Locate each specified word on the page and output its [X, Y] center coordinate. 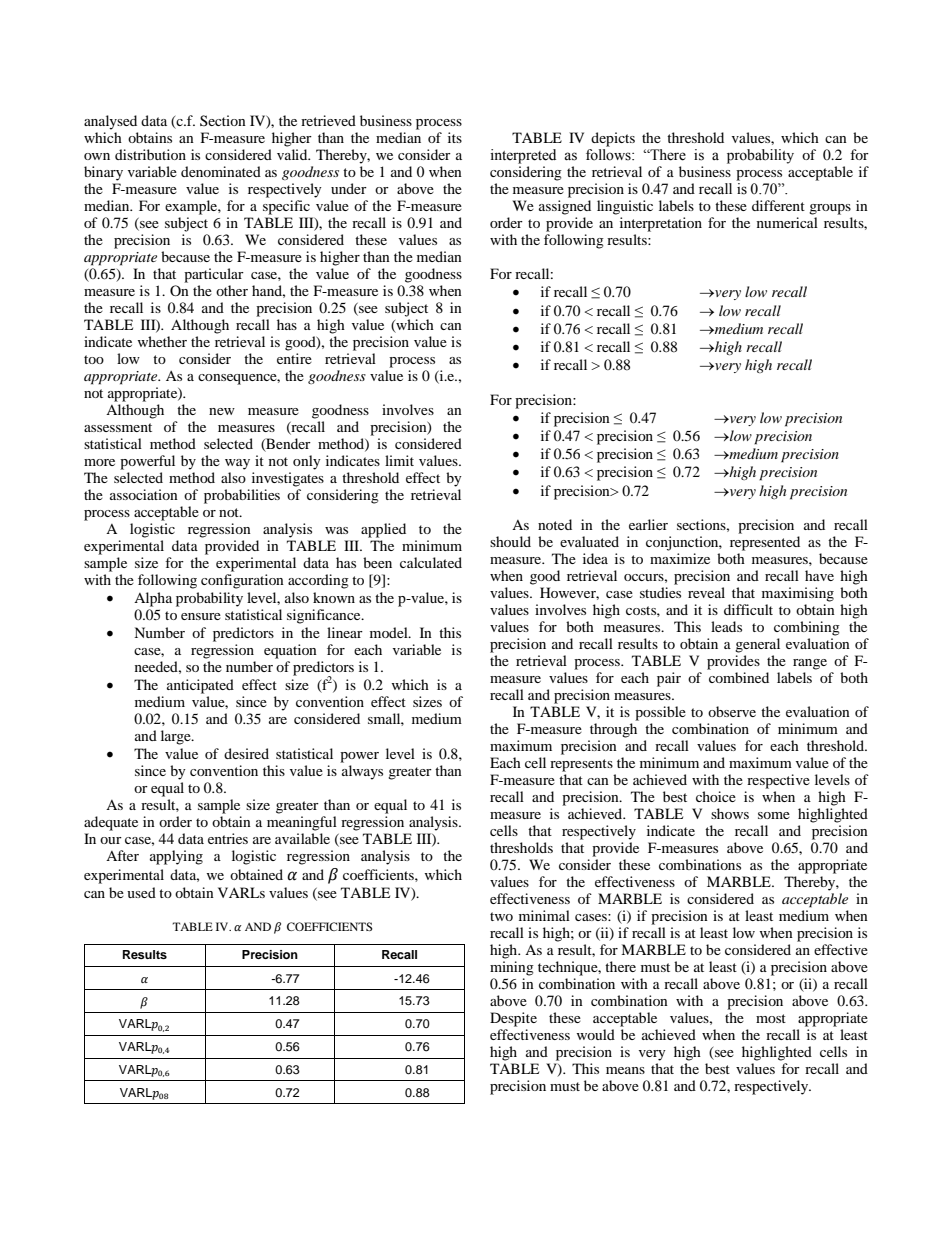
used [141, 892]
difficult [748, 609]
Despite [513, 1019]
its [455, 137]
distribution [150, 154]
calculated [431, 562]
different [778, 205]
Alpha [153, 599]
